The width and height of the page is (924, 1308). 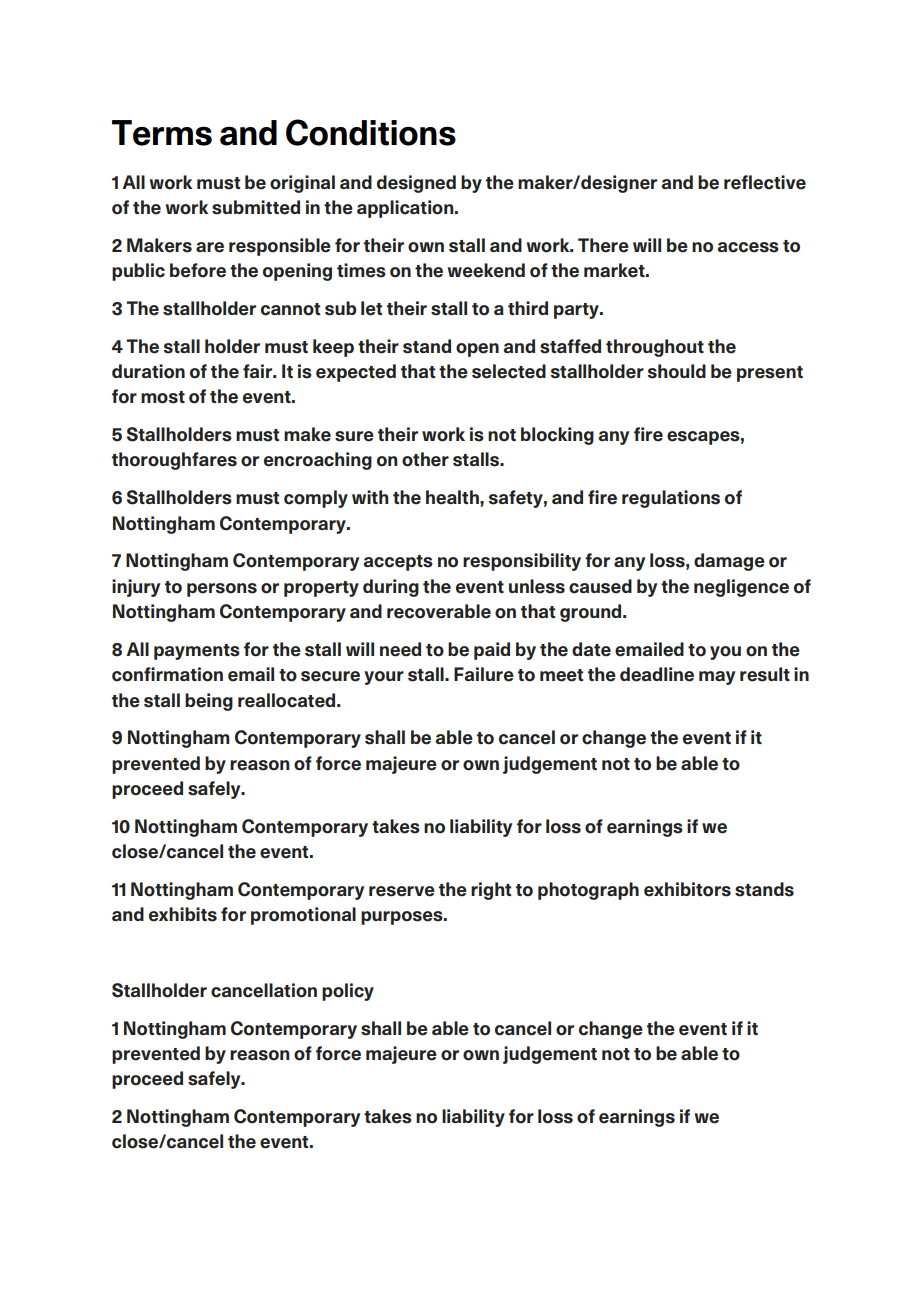 I want to click on other, so click(x=425, y=459).
